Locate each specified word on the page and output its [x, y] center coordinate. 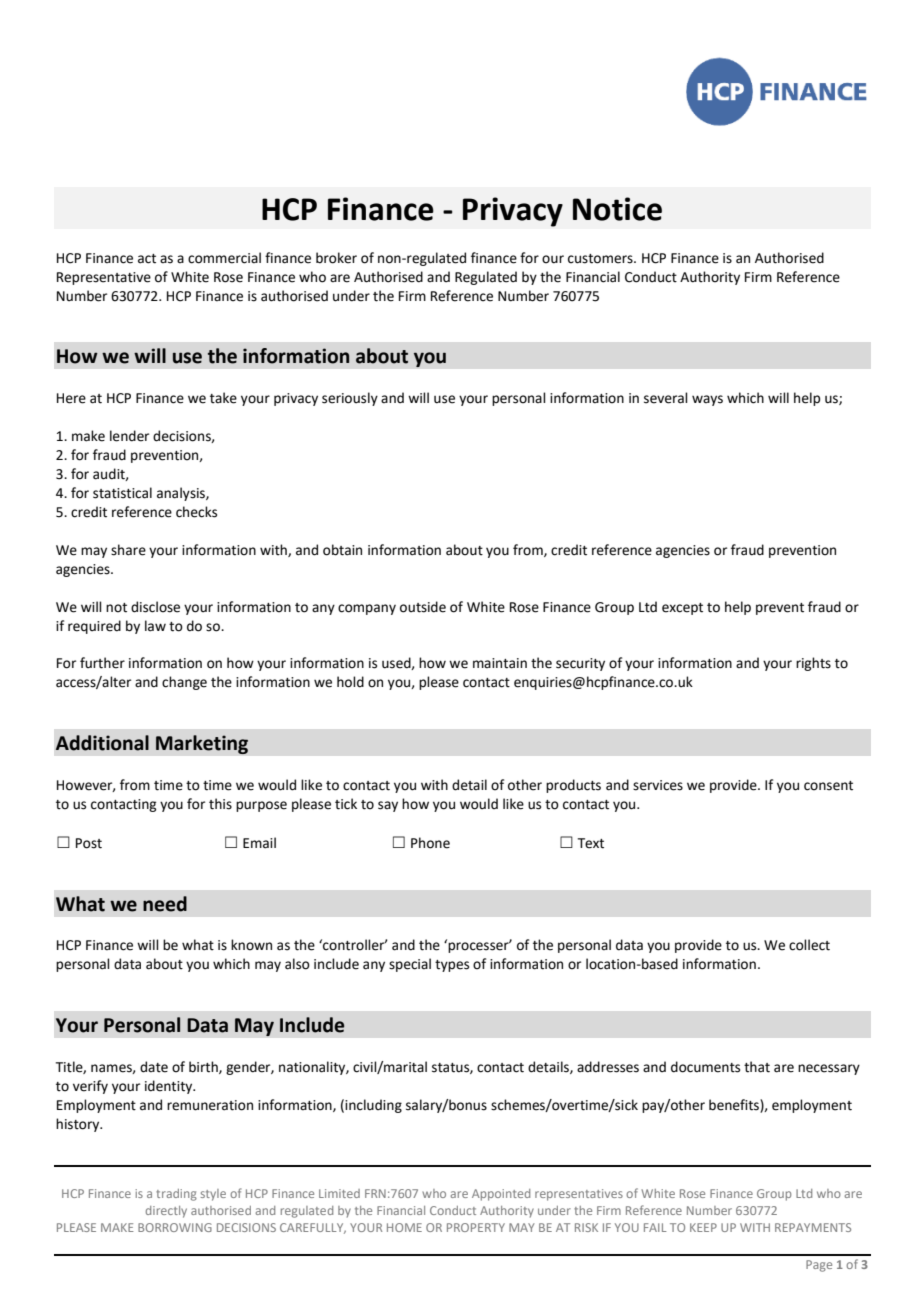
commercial [224, 258]
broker [336, 258]
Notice [617, 209]
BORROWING [175, 1227]
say [388, 806]
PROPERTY [476, 1227]
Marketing [202, 744]
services [658, 785]
